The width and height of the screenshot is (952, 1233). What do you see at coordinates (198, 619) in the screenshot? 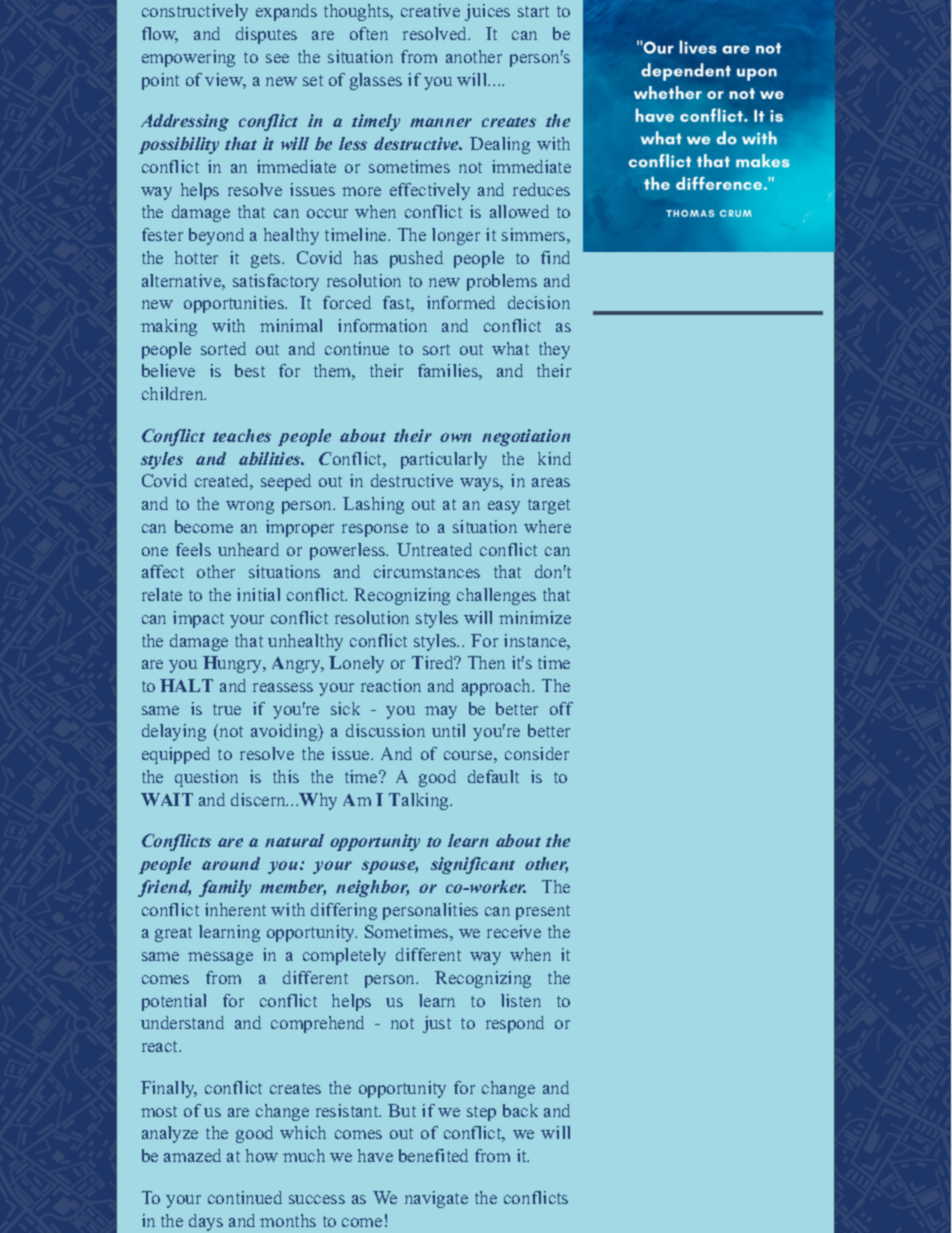
I see `impact` at bounding box center [198, 619].
